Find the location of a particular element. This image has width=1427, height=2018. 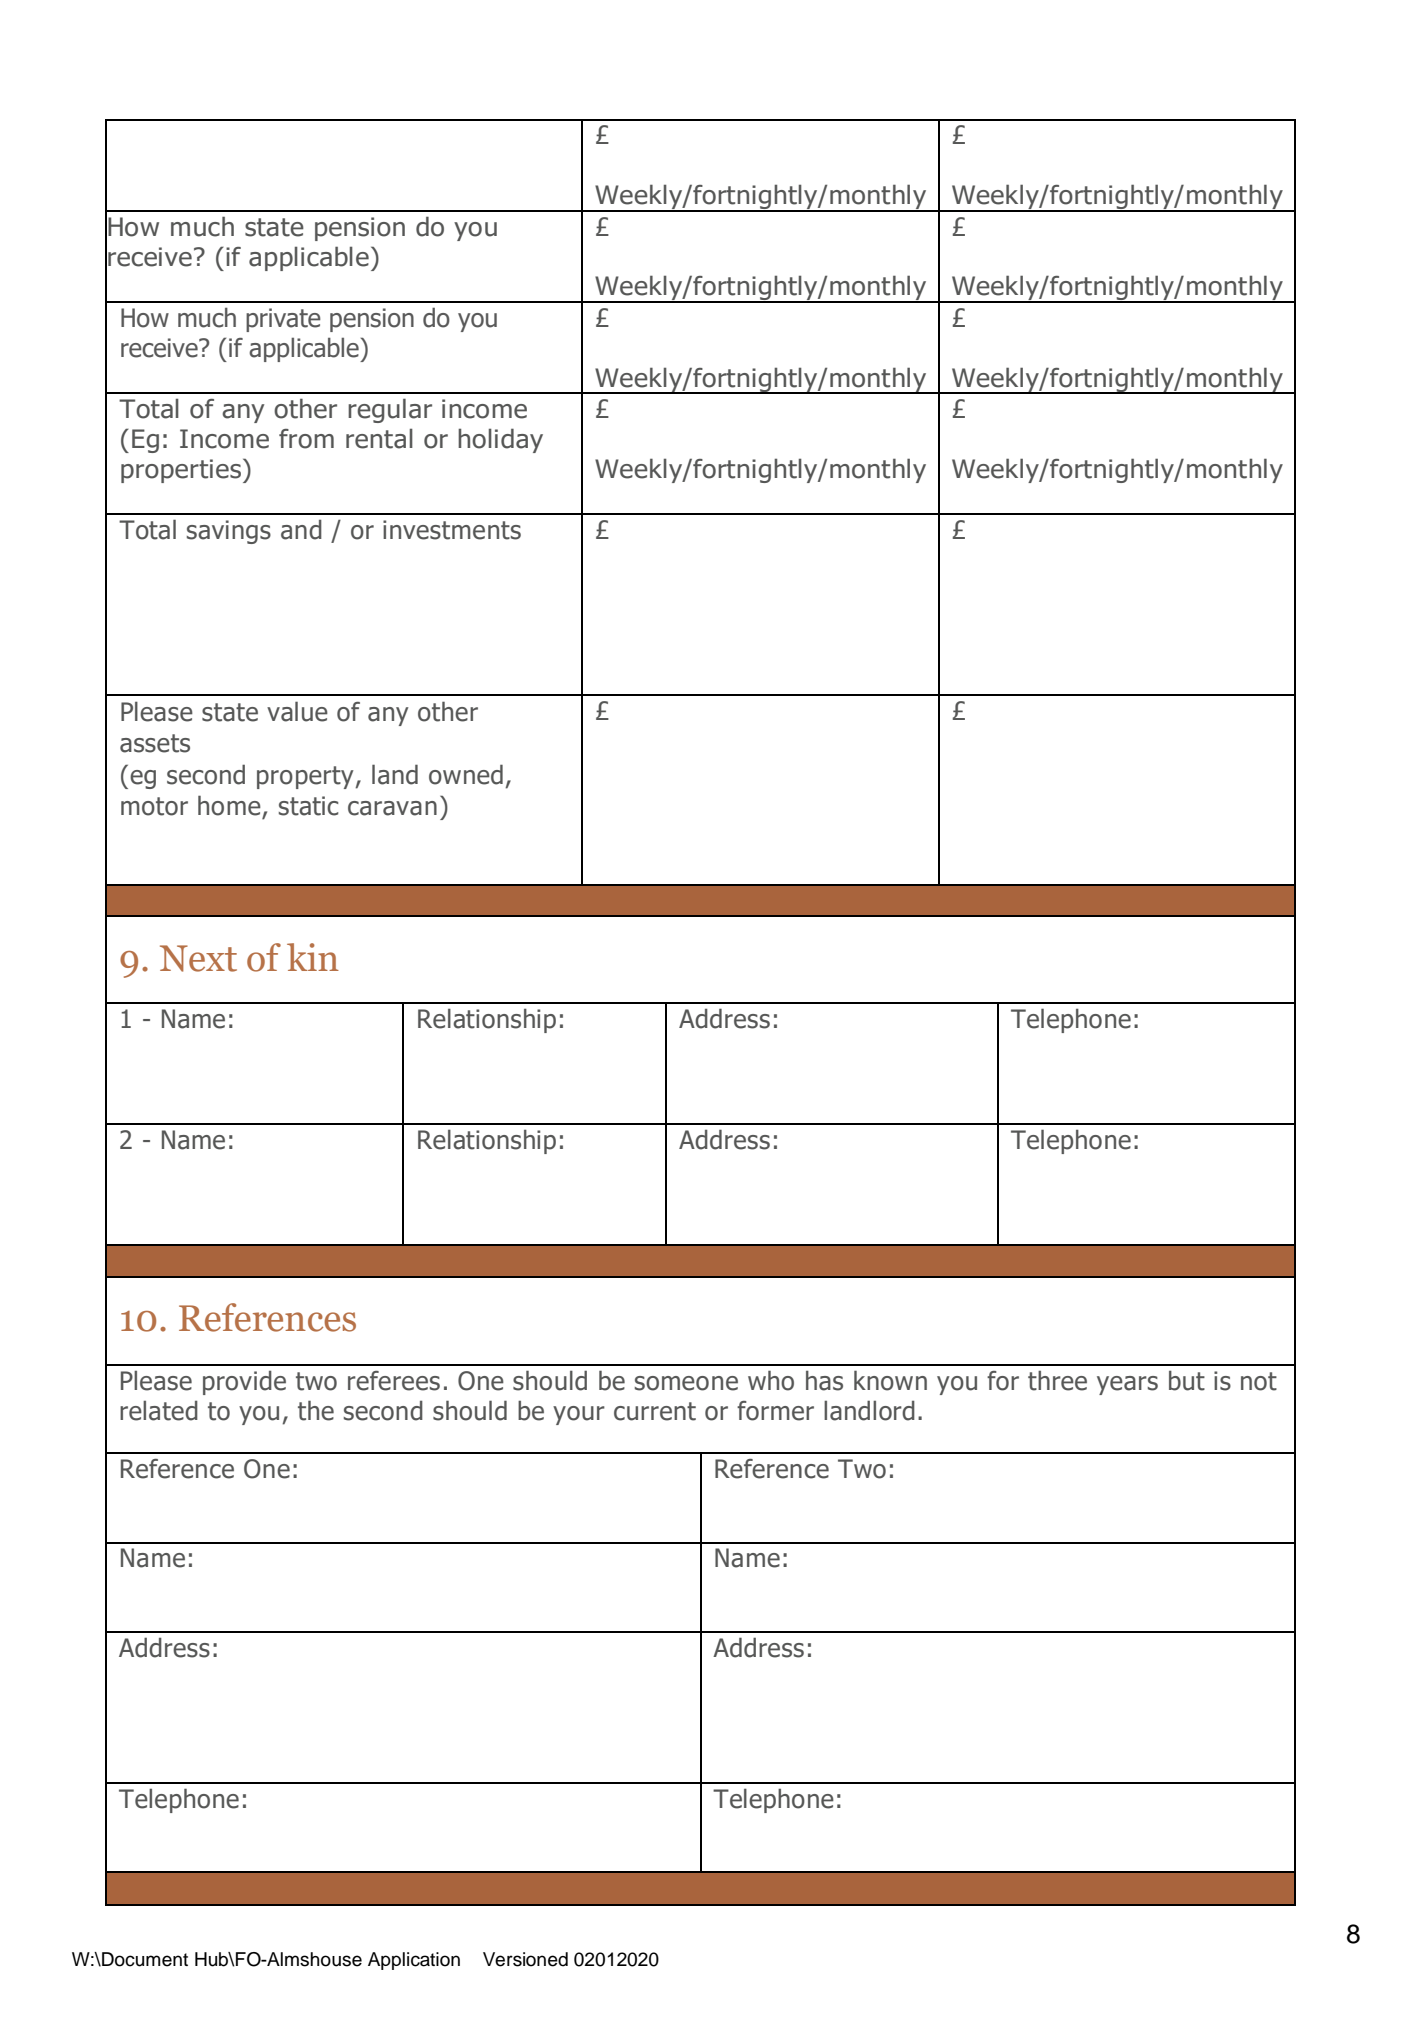

someone is located at coordinates (686, 1383).
